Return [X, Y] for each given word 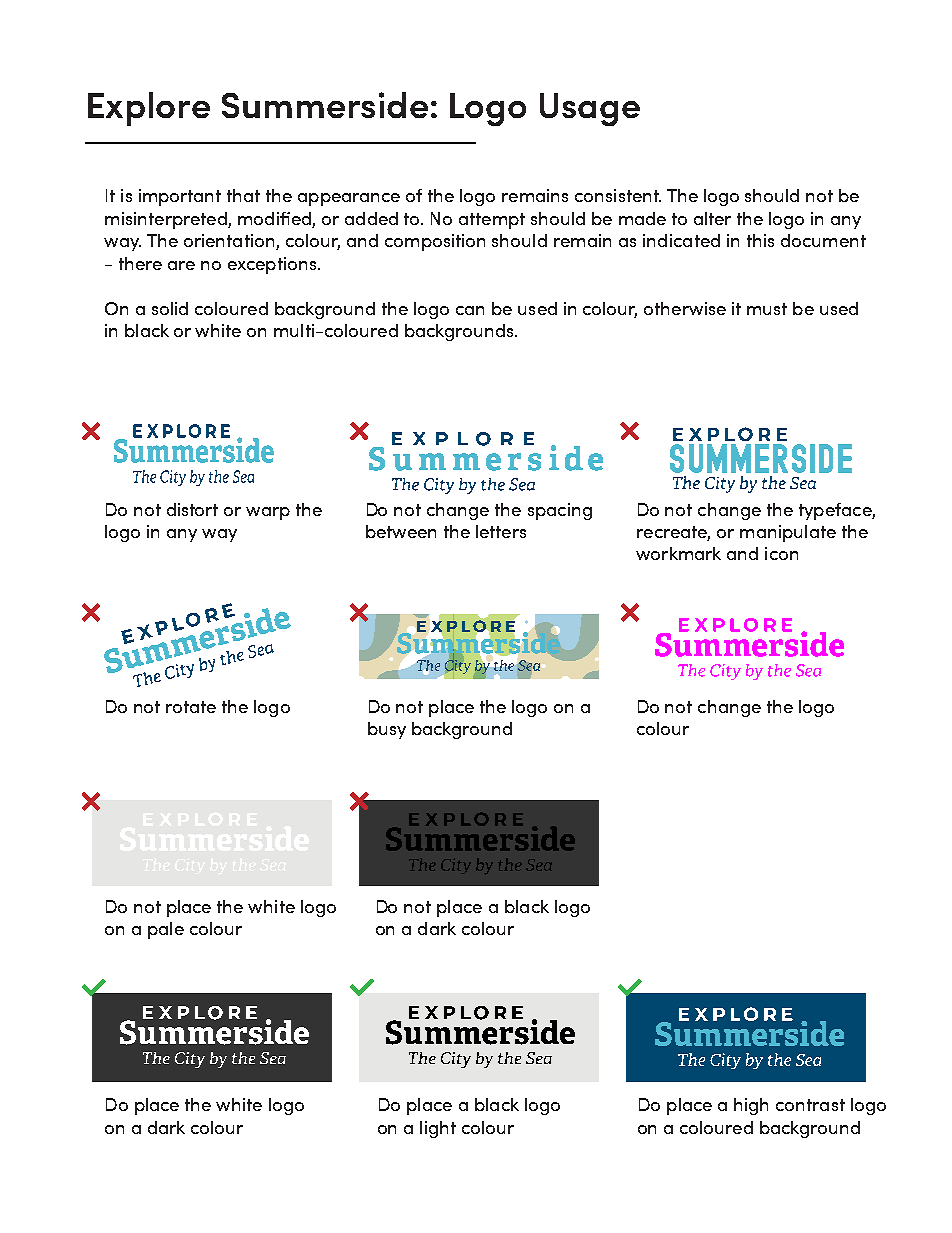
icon [781, 553]
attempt [492, 221]
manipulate [788, 533]
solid [170, 308]
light [438, 1129]
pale [166, 930]
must [767, 309]
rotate [191, 707]
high [751, 1106]
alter [712, 218]
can [470, 310]
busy [387, 730]
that [243, 195]
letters [501, 531]
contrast [810, 1105]
